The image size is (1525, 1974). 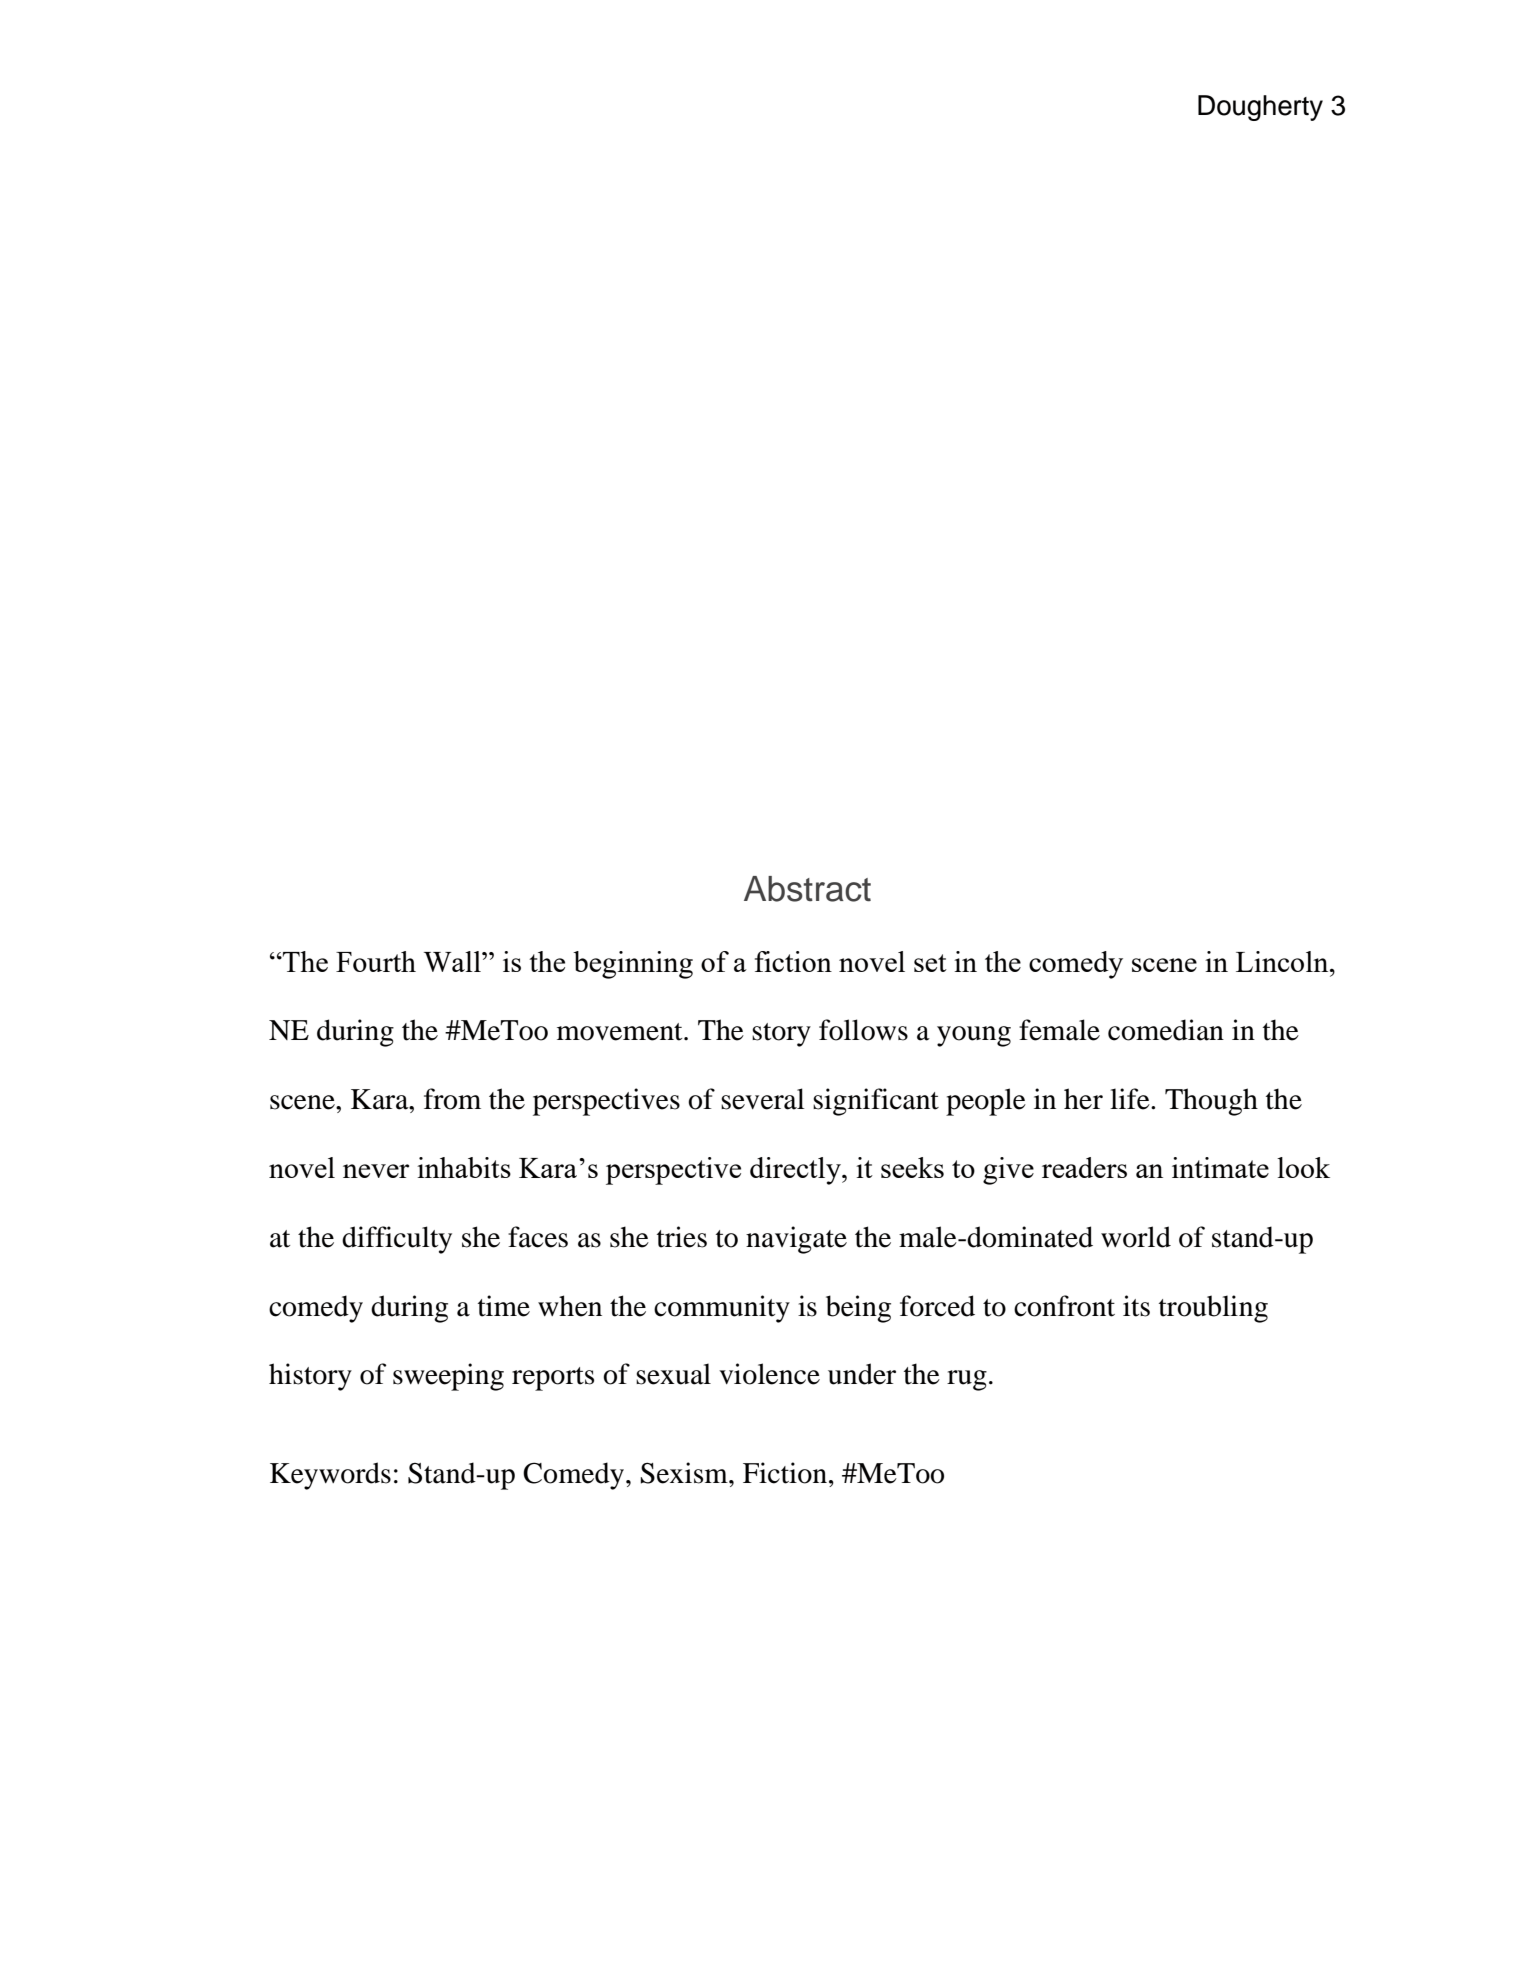 I want to click on Dougherty, so click(x=1260, y=108).
